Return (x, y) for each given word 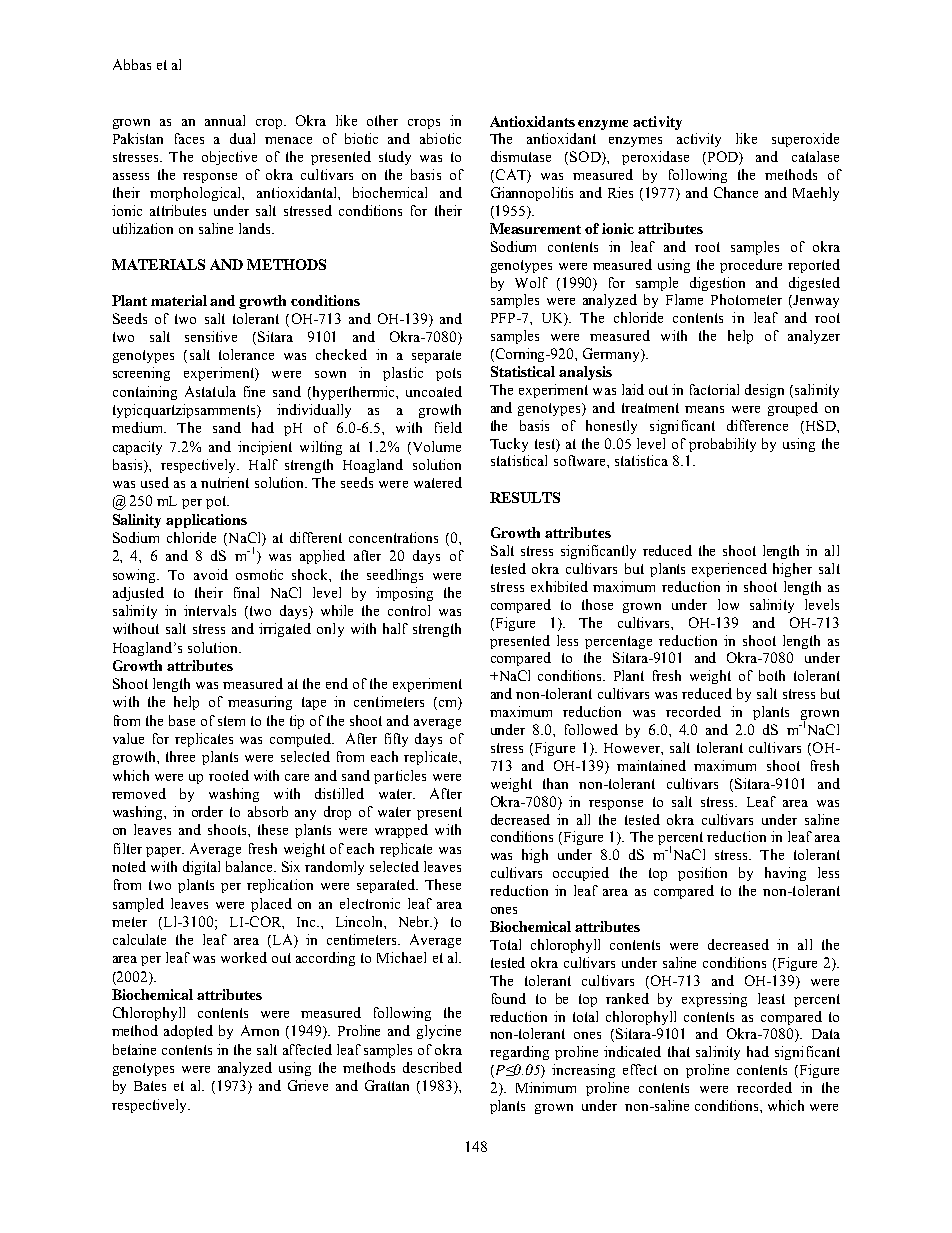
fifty (396, 740)
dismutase (521, 156)
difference (757, 425)
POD (722, 158)
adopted (188, 1032)
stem (231, 721)
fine (254, 391)
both (772, 675)
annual (225, 120)
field (448, 427)
